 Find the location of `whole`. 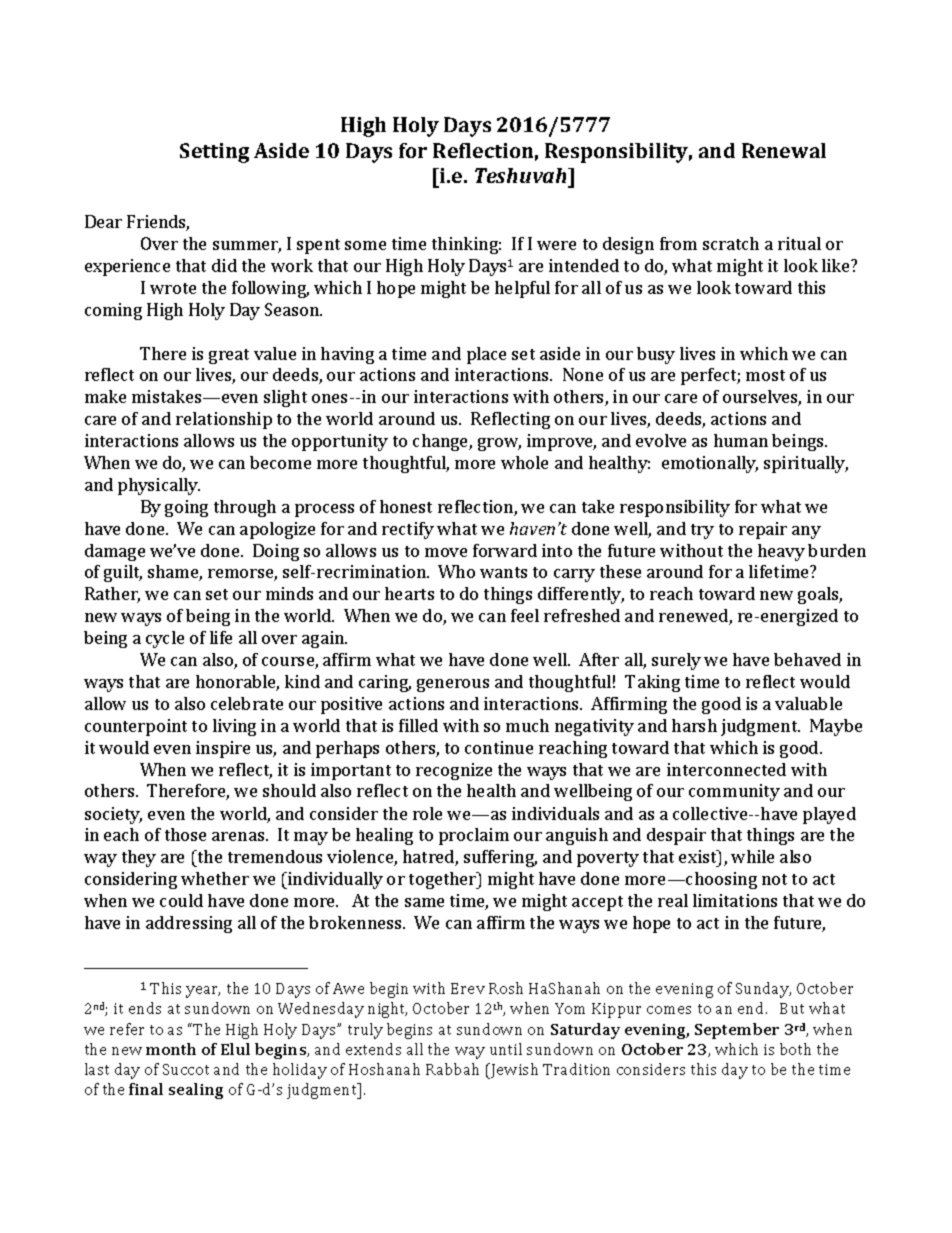

whole is located at coordinates (524, 462).
